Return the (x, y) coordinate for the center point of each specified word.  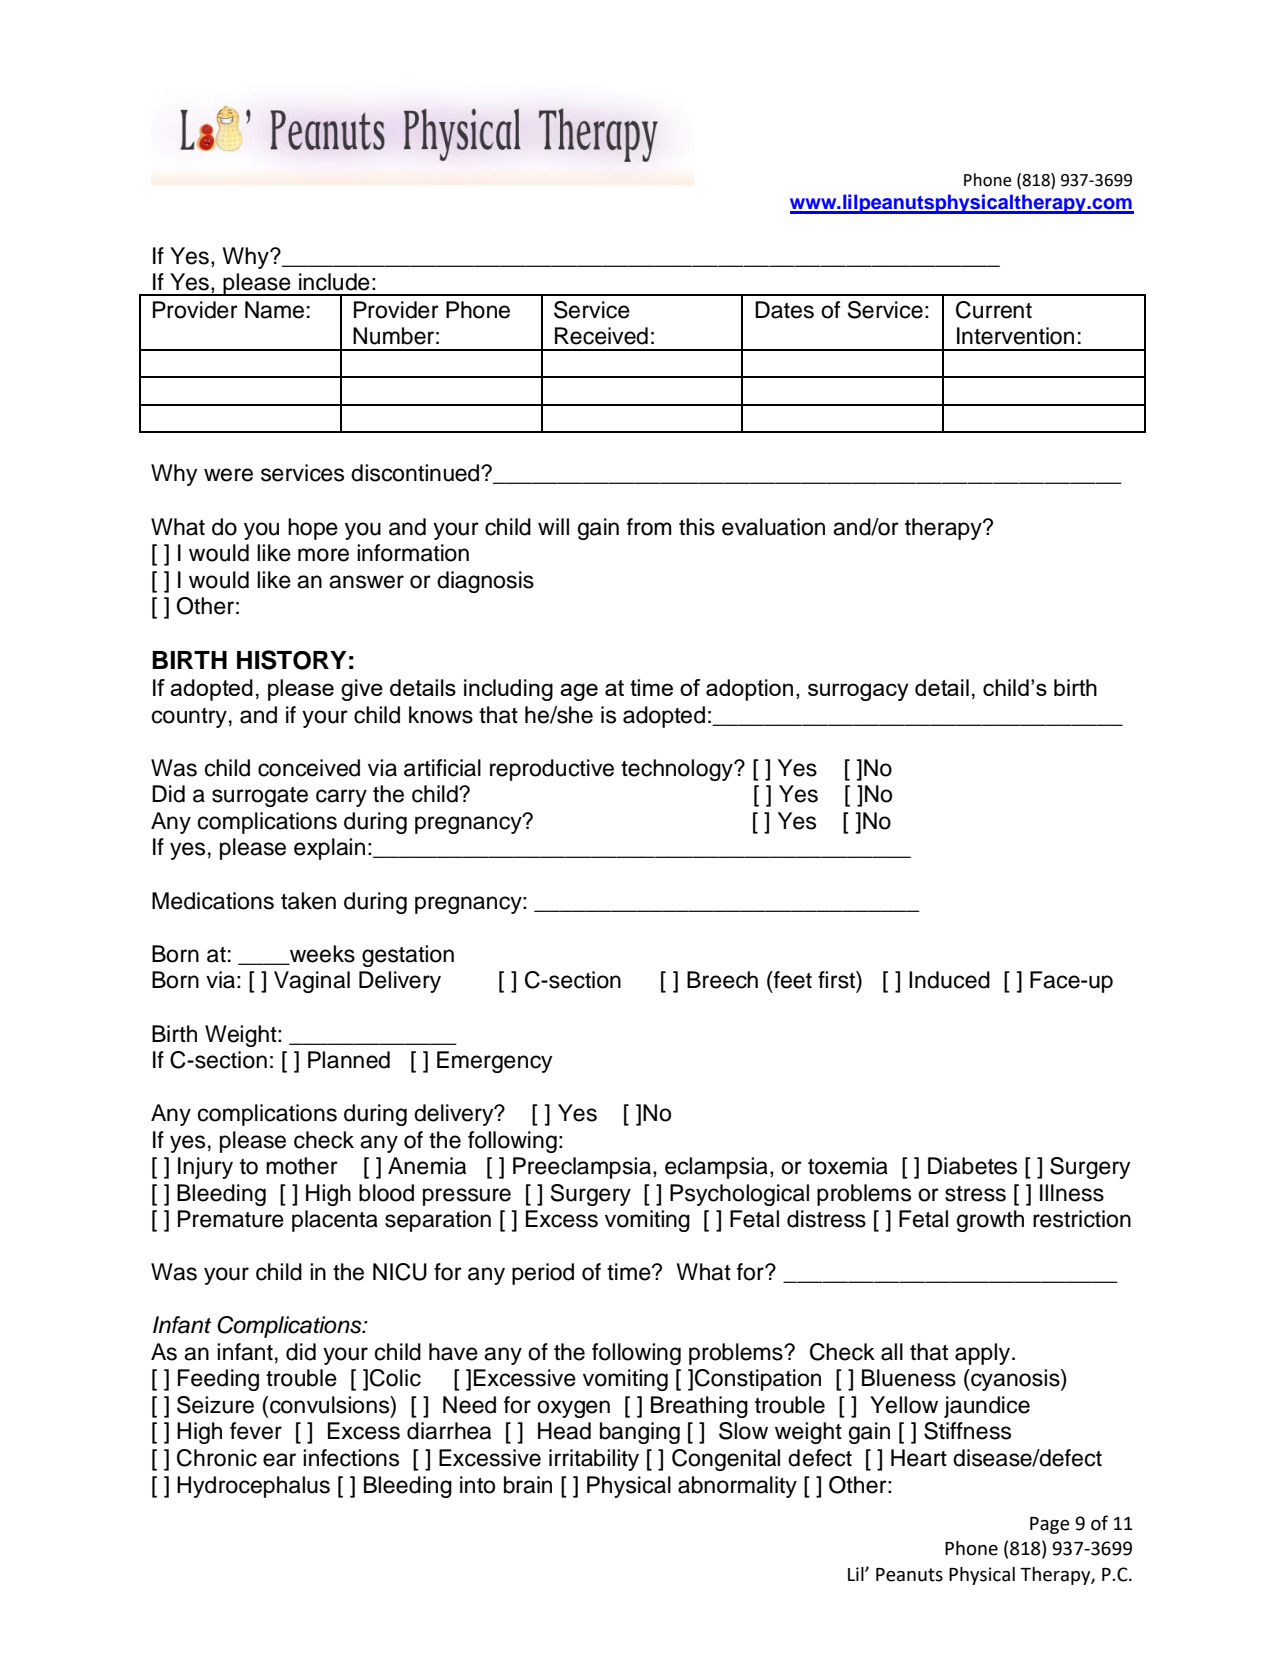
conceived (309, 768)
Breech (722, 980)
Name (274, 310)
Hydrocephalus (253, 1487)
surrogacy (858, 692)
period (543, 1274)
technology (678, 770)
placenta (335, 1221)
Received (601, 336)
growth (990, 1221)
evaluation (773, 527)
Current (994, 310)
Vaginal (312, 982)
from (649, 527)
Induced (949, 980)
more (323, 555)
